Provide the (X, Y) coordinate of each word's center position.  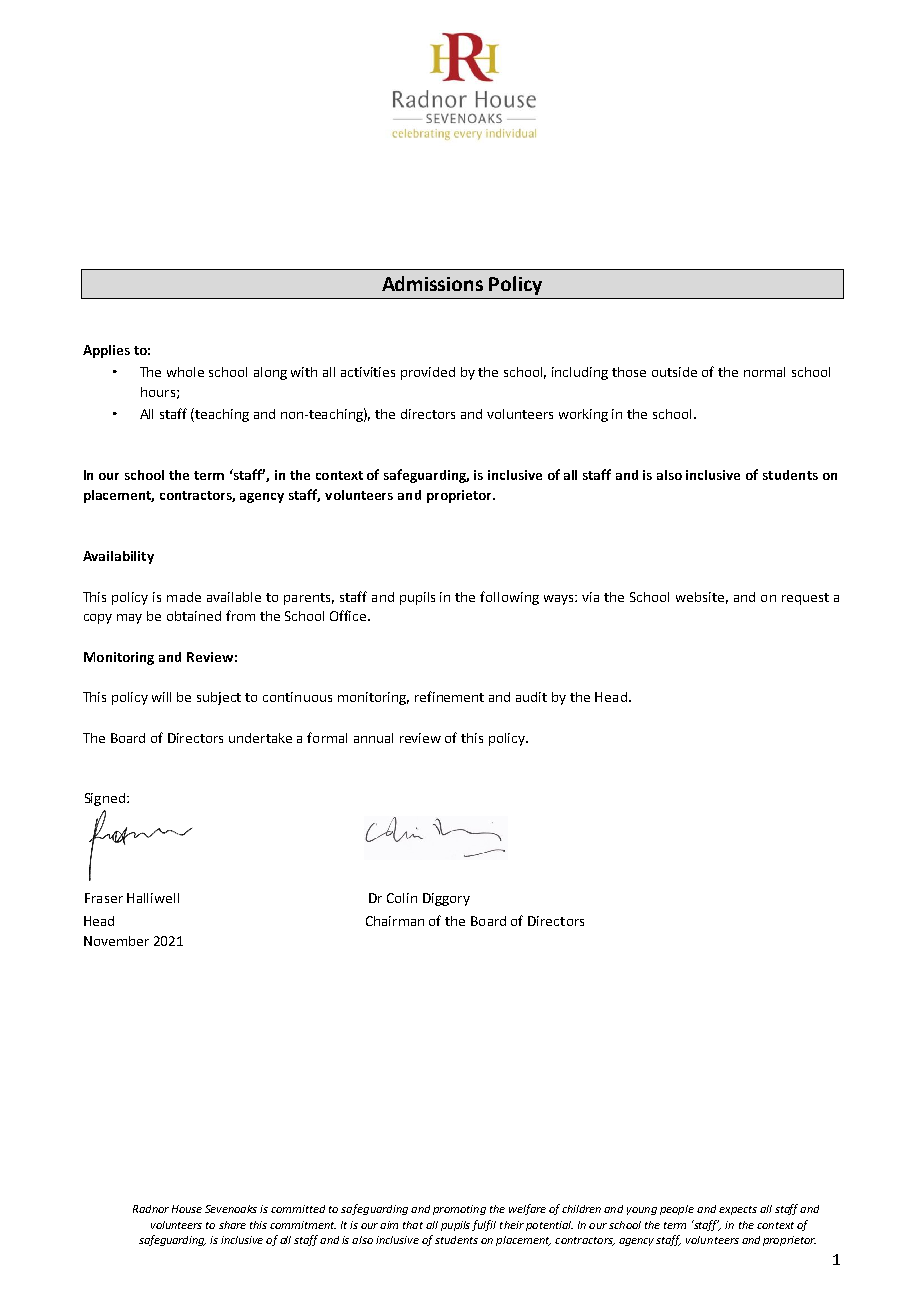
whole (185, 372)
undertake (260, 738)
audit (531, 697)
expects (738, 1210)
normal (764, 372)
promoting (459, 1210)
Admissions (432, 283)
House (187, 1209)
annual (373, 738)
